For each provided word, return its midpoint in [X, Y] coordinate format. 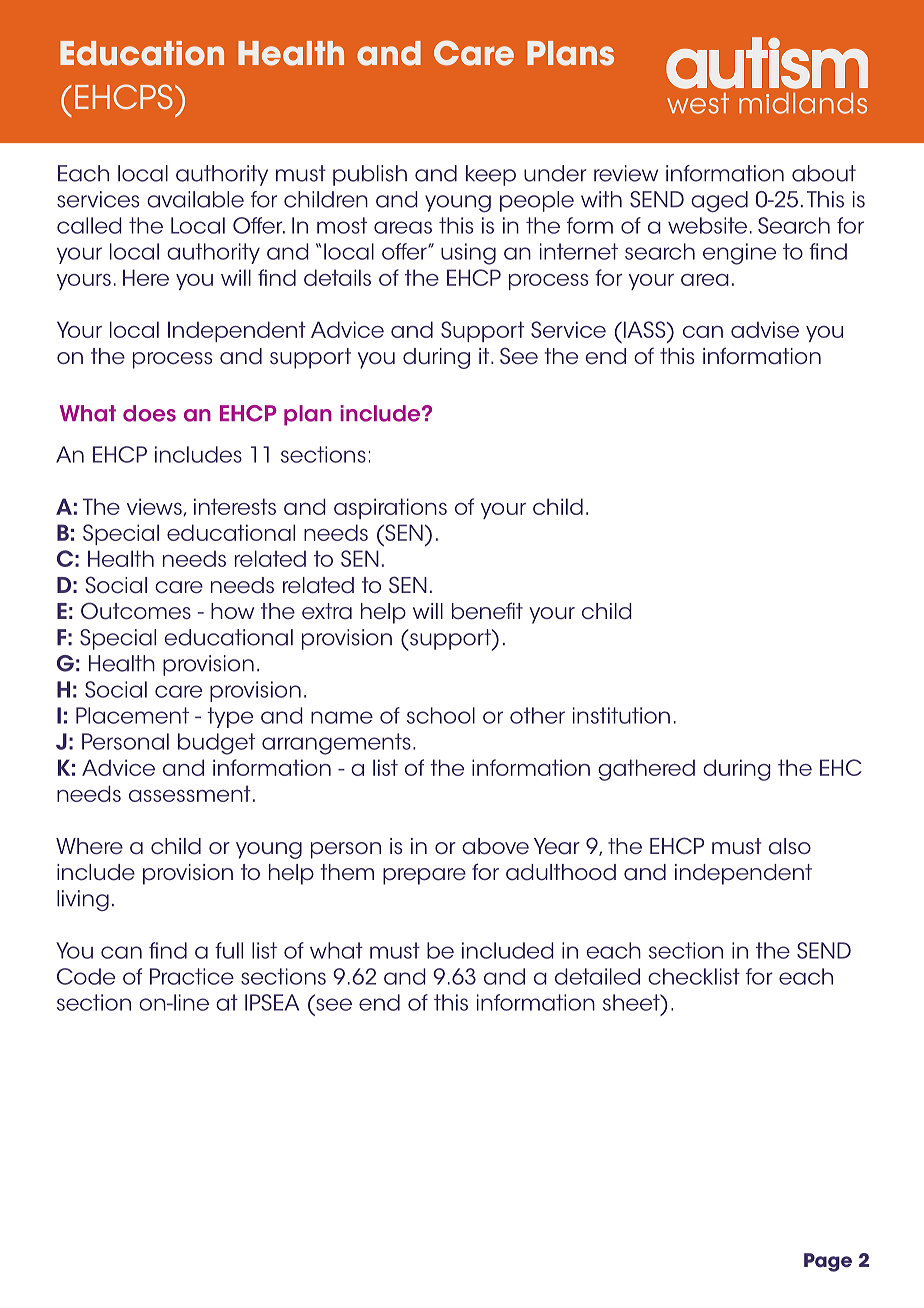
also [790, 846]
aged [719, 202]
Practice [192, 976]
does [149, 413]
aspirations [390, 508]
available [195, 199]
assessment [190, 793]
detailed [597, 976]
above [495, 846]
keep [491, 175]
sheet [632, 1002]
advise [765, 329]
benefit [487, 611]
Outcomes [136, 611]
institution [621, 715]
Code [86, 976]
